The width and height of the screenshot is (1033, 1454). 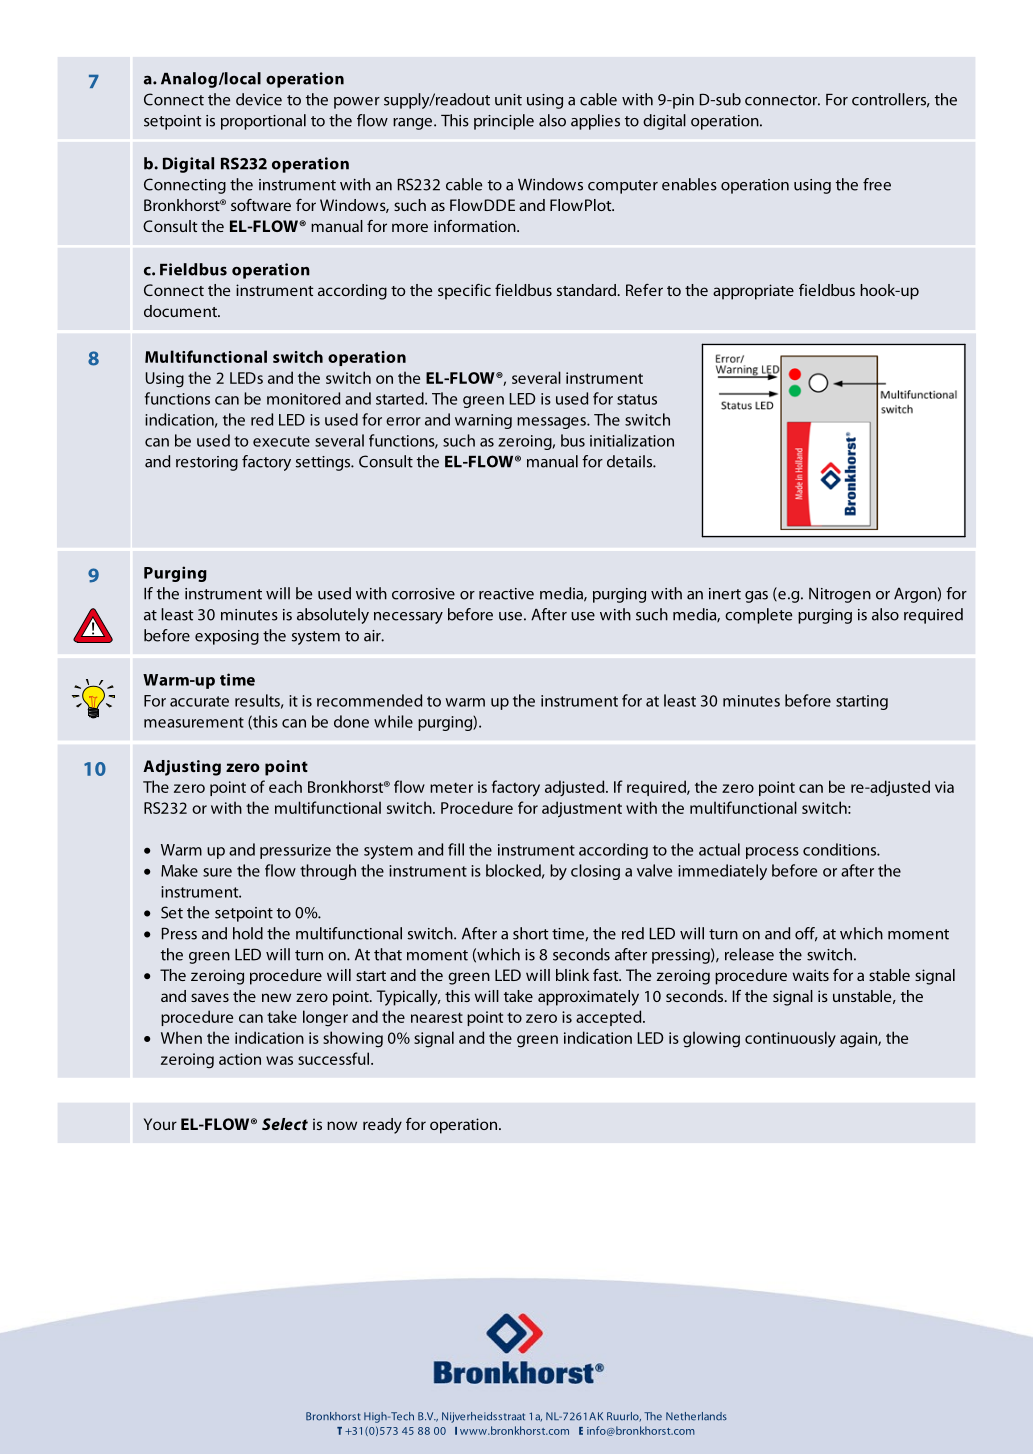 What do you see at coordinates (595, 122) in the screenshot?
I see `applies` at bounding box center [595, 122].
